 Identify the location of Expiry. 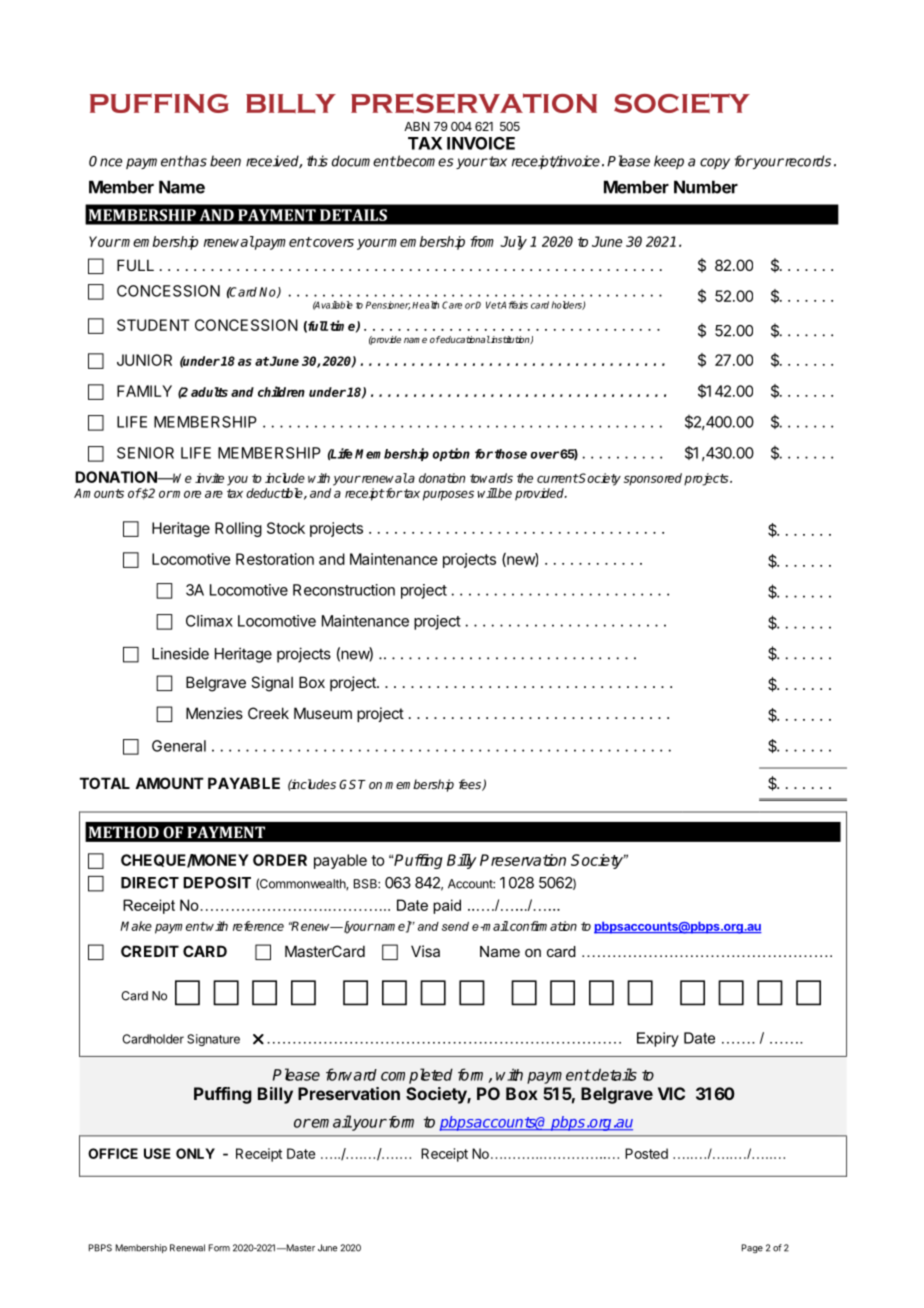
(658, 1039).
